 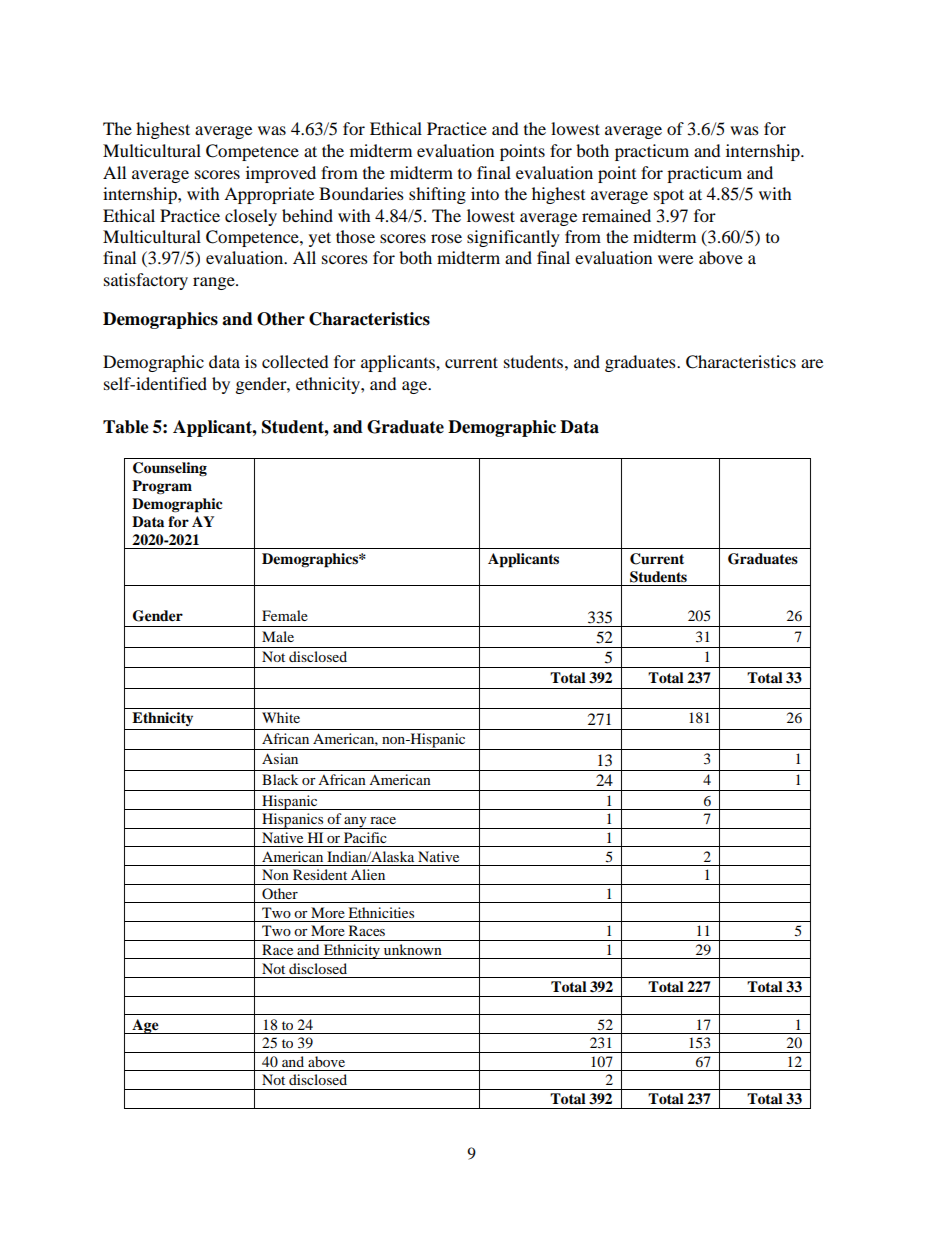 I want to click on are, so click(x=812, y=363).
